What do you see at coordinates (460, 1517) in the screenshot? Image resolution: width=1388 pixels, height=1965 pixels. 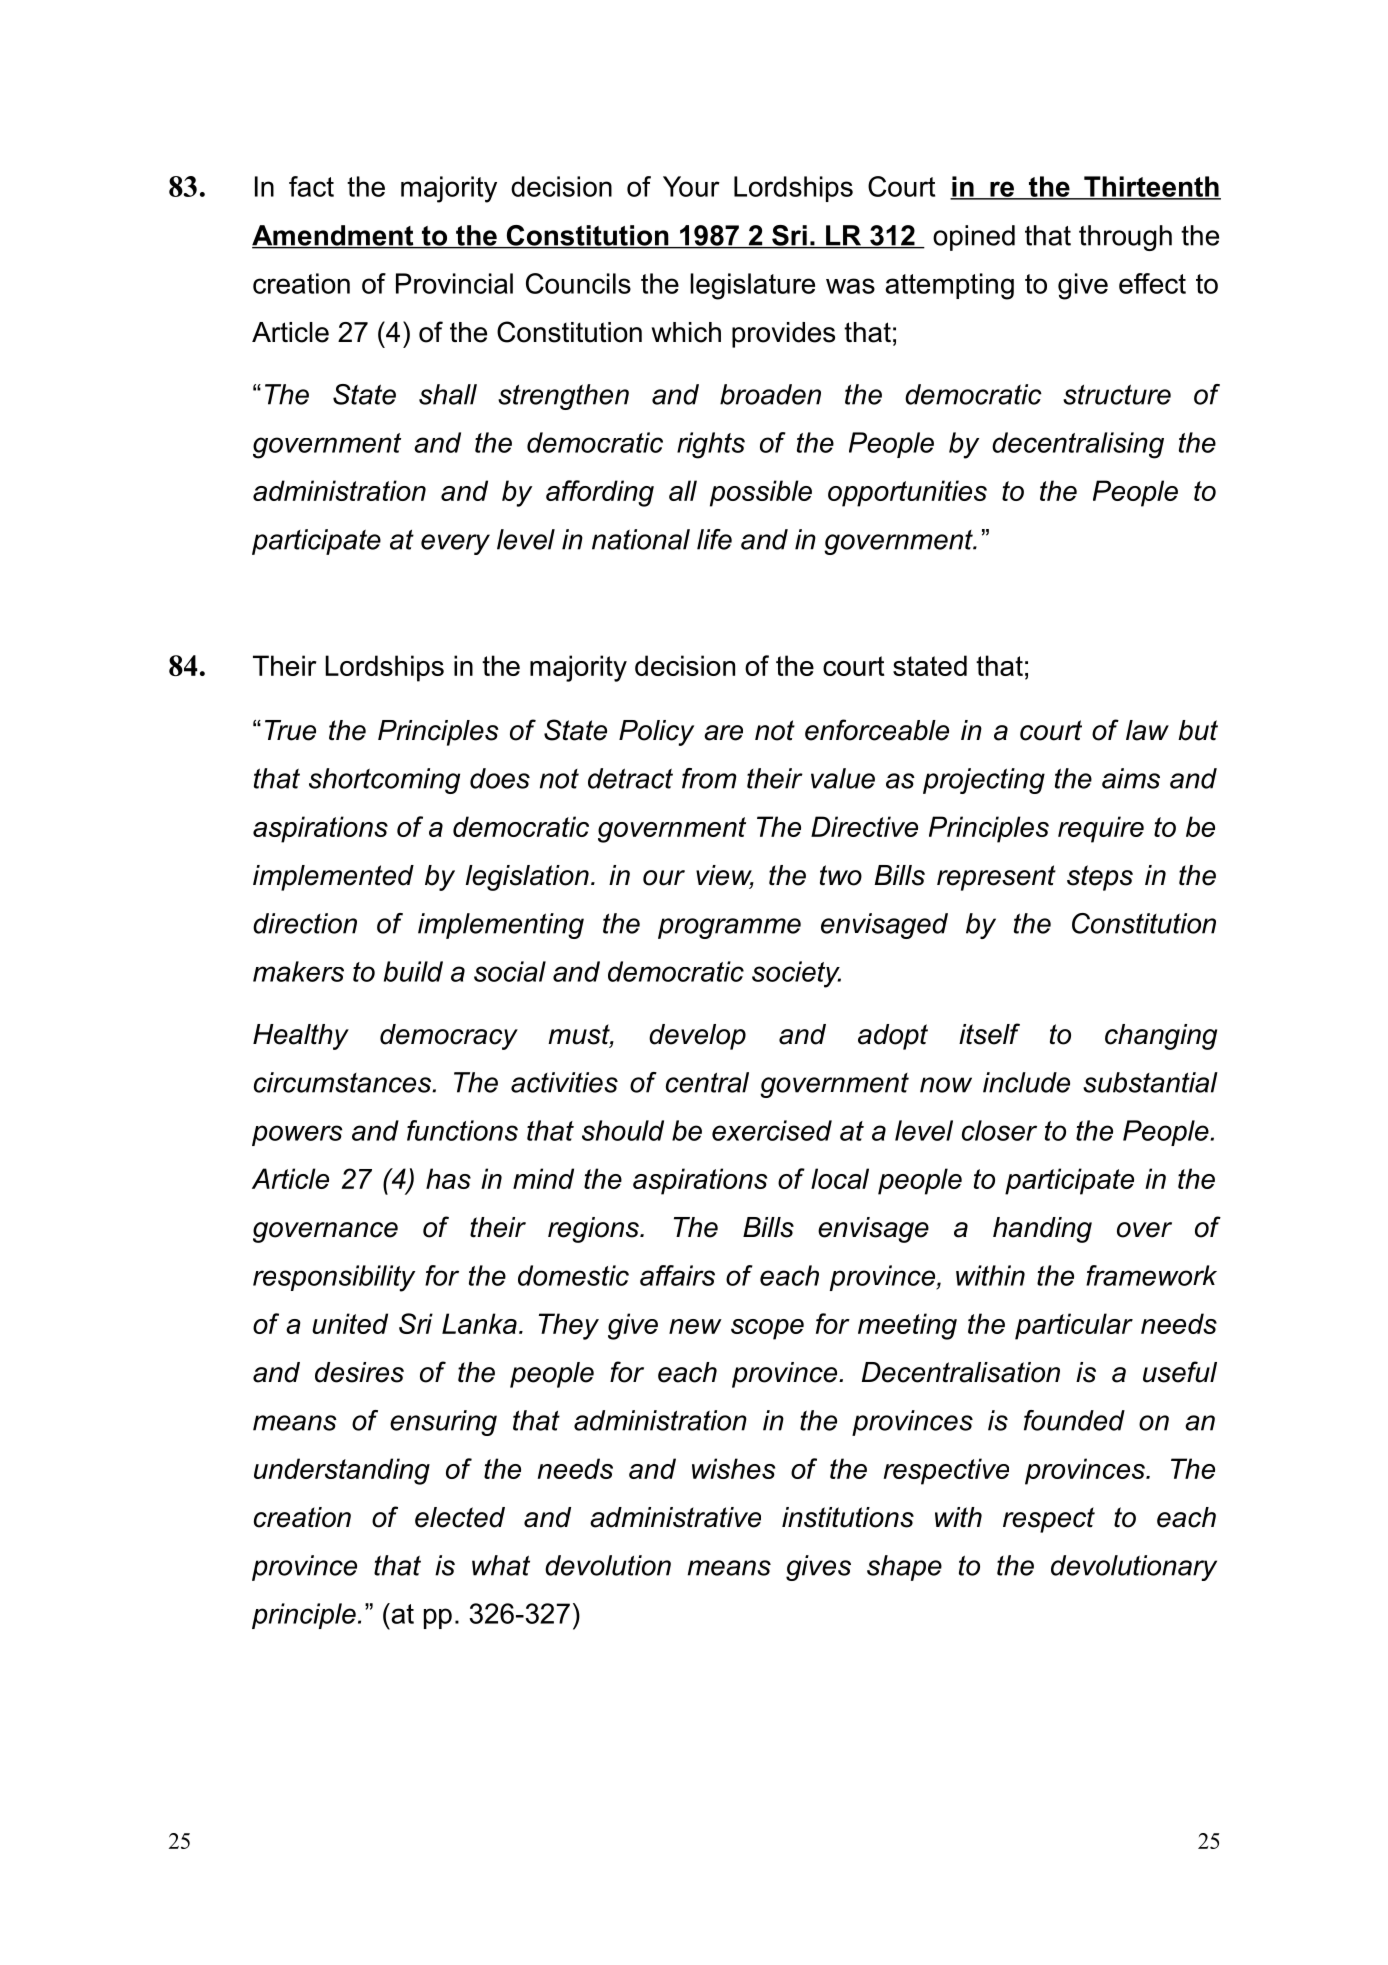 I see `elected` at bounding box center [460, 1517].
